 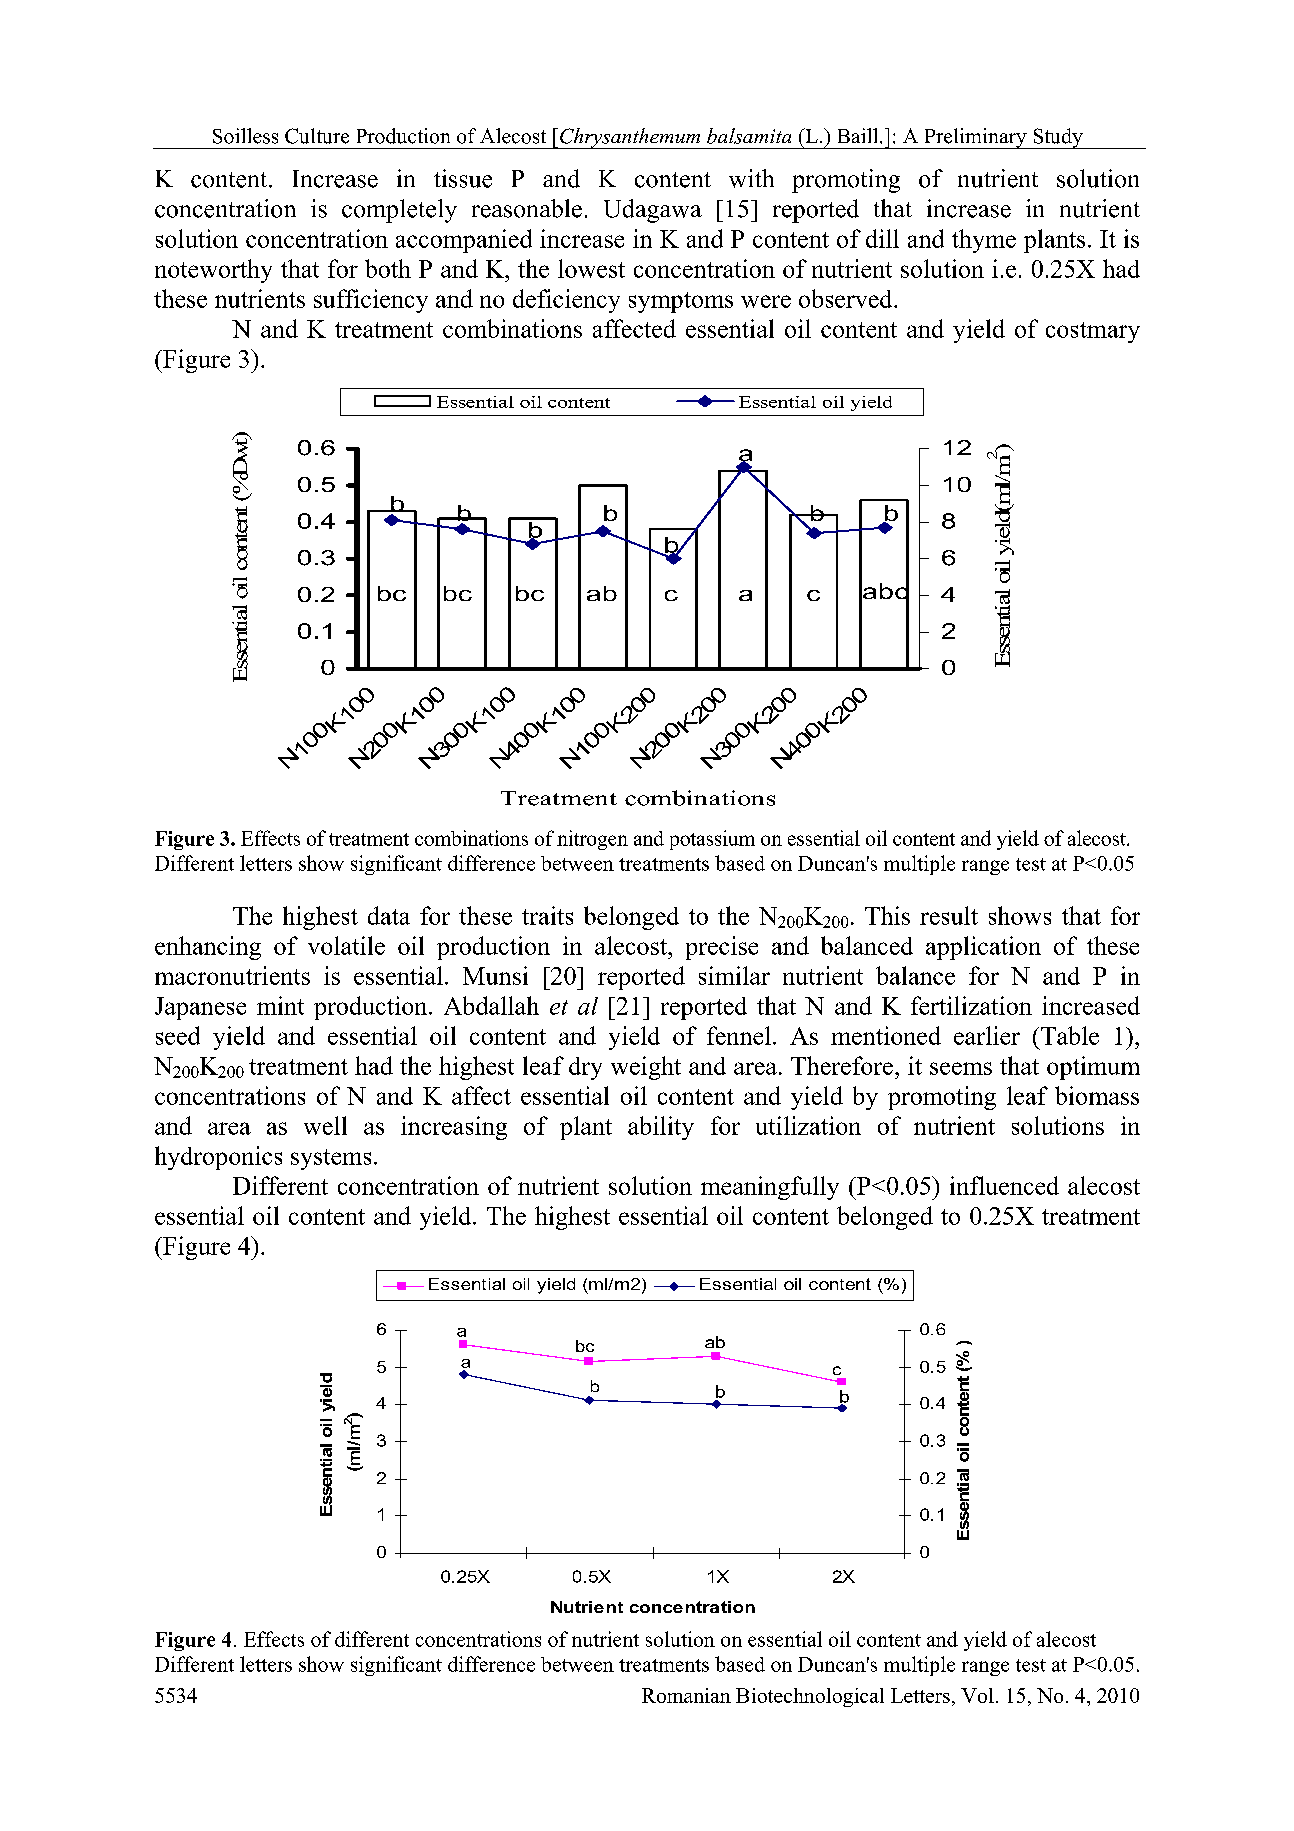 What do you see at coordinates (1004, 1185) in the screenshot?
I see `influenced` at bounding box center [1004, 1185].
